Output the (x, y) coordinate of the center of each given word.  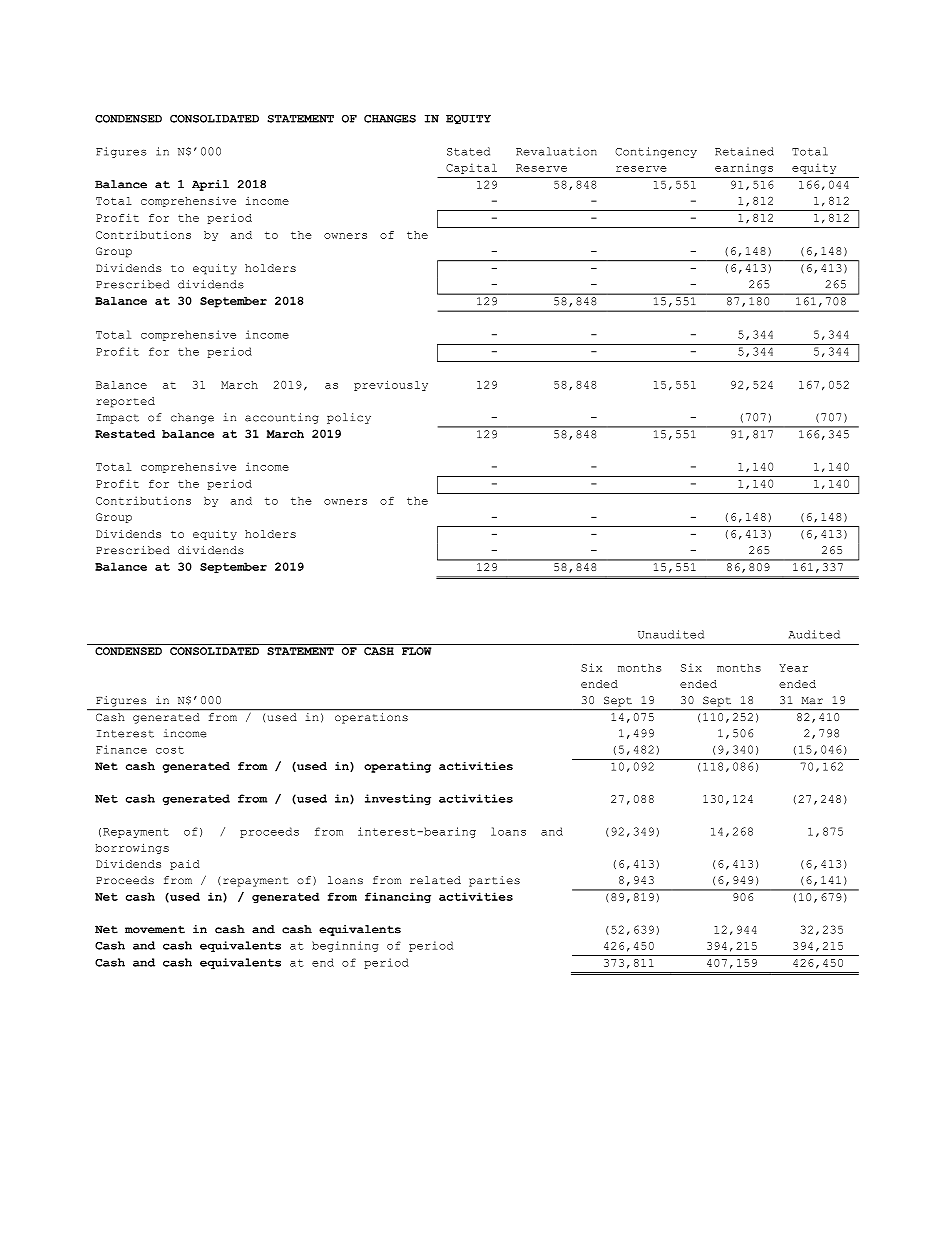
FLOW (416, 651)
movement (155, 929)
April (210, 185)
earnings (744, 169)
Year (793, 668)
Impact (118, 419)
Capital (471, 169)
